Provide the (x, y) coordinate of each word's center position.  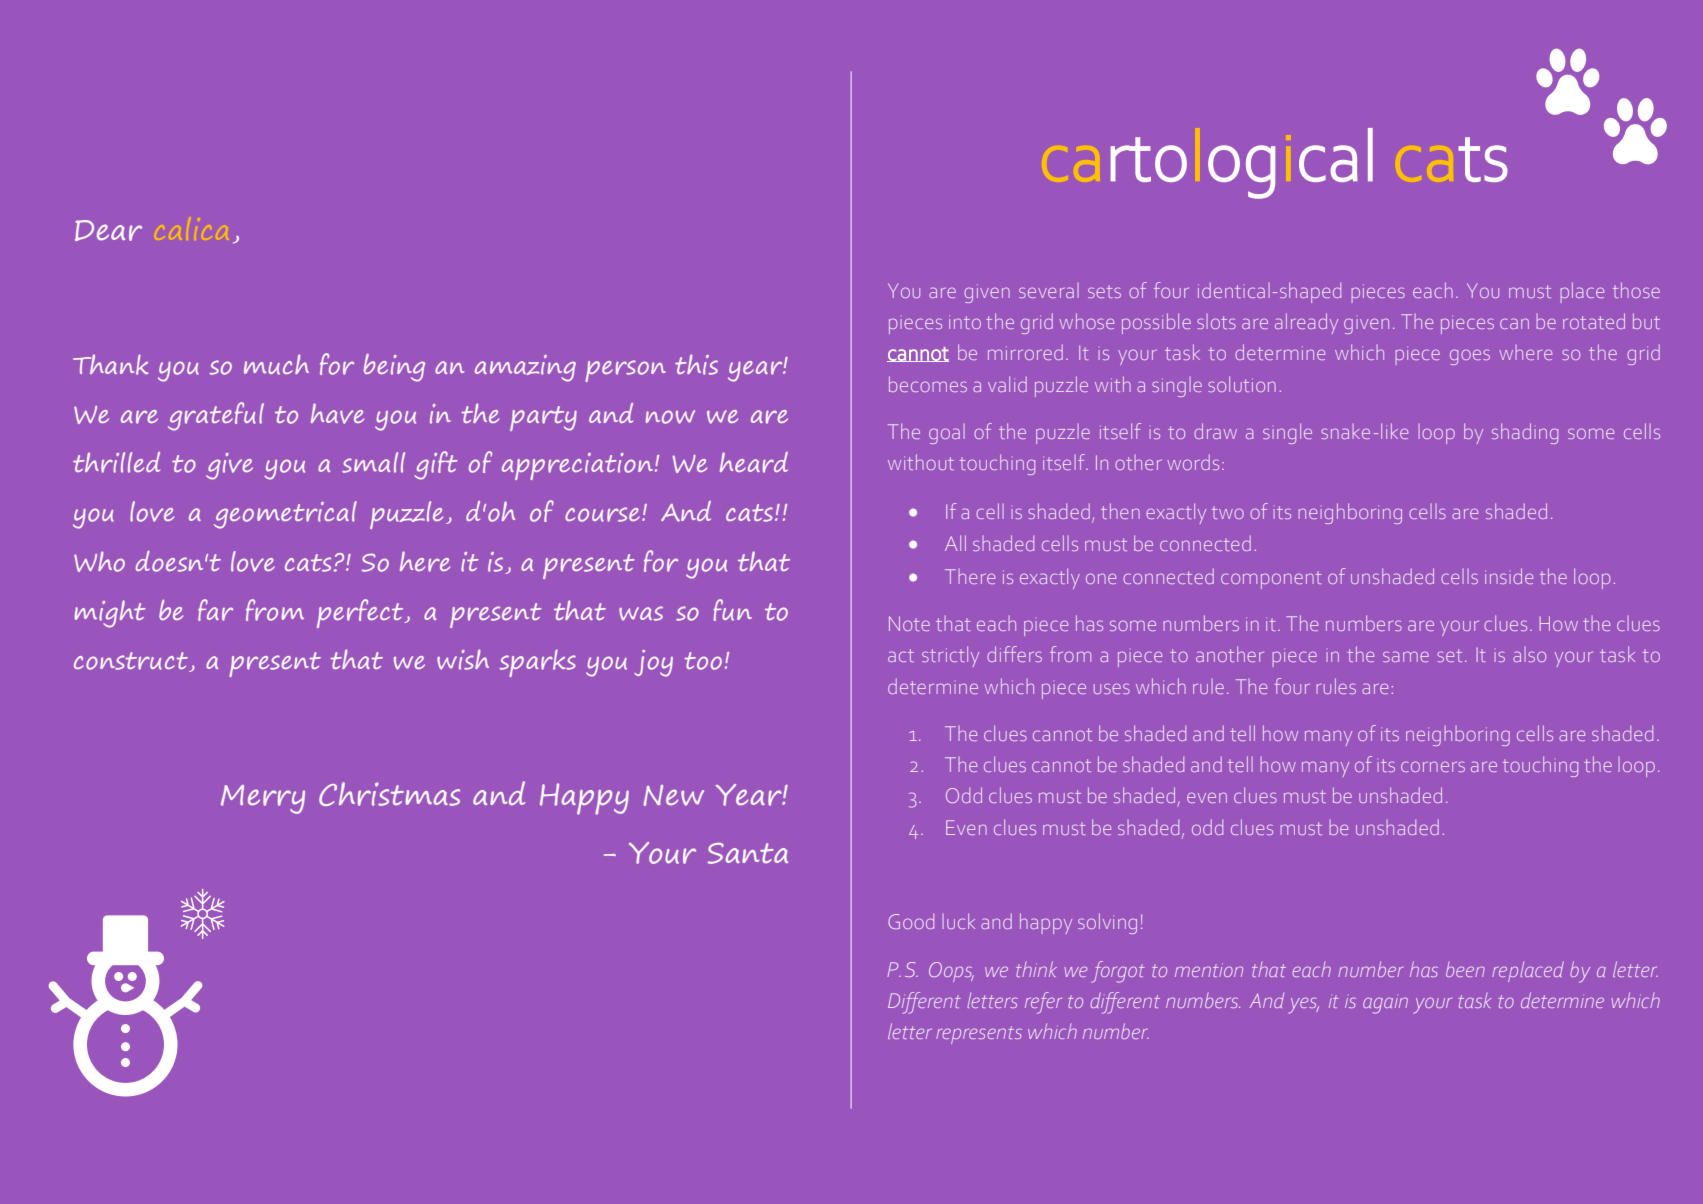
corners (1433, 766)
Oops (951, 972)
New (674, 795)
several (1049, 290)
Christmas (389, 794)
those (1636, 290)
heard (754, 462)
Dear (108, 230)
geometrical (285, 515)
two (1228, 512)
